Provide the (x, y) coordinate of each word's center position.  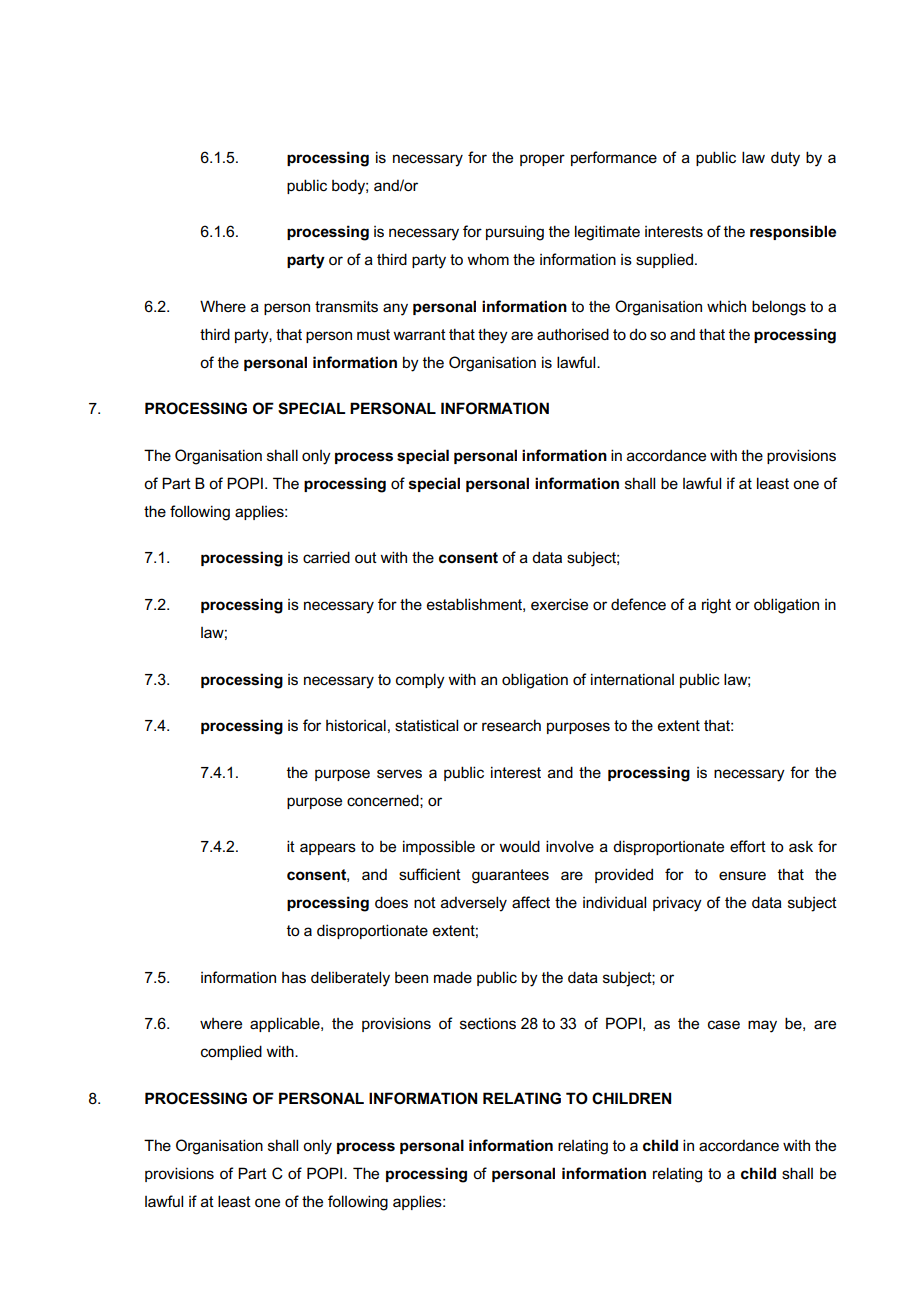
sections (488, 1023)
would (519, 846)
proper (542, 160)
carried (326, 557)
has (294, 978)
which (726, 306)
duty (785, 159)
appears (328, 849)
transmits (346, 306)
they (493, 336)
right (716, 606)
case (724, 1025)
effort (748, 846)
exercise (559, 604)
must (373, 334)
